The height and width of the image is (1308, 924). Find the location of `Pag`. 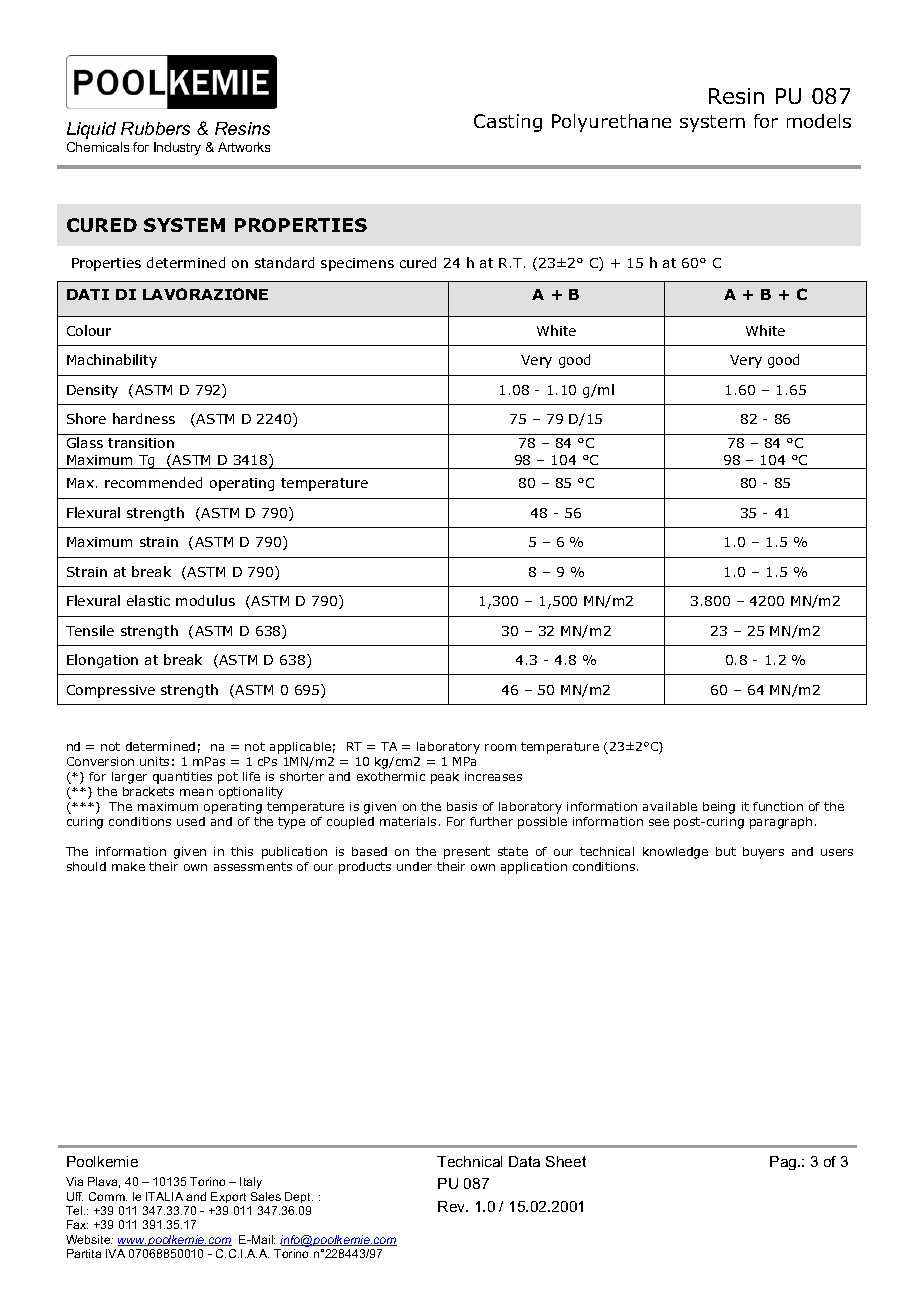

Pag is located at coordinates (784, 1163).
